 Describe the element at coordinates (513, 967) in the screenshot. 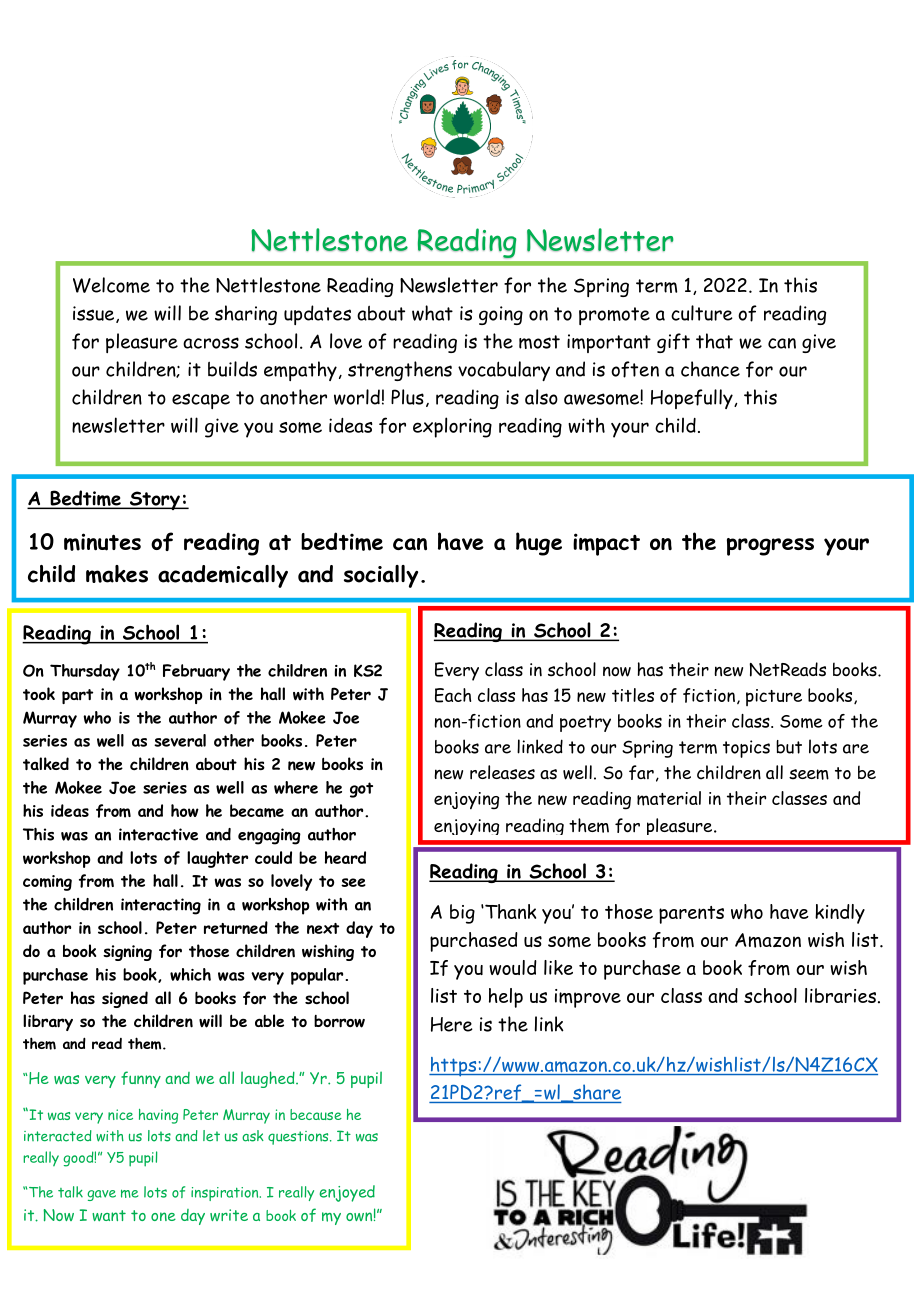

I see `would` at that location.
